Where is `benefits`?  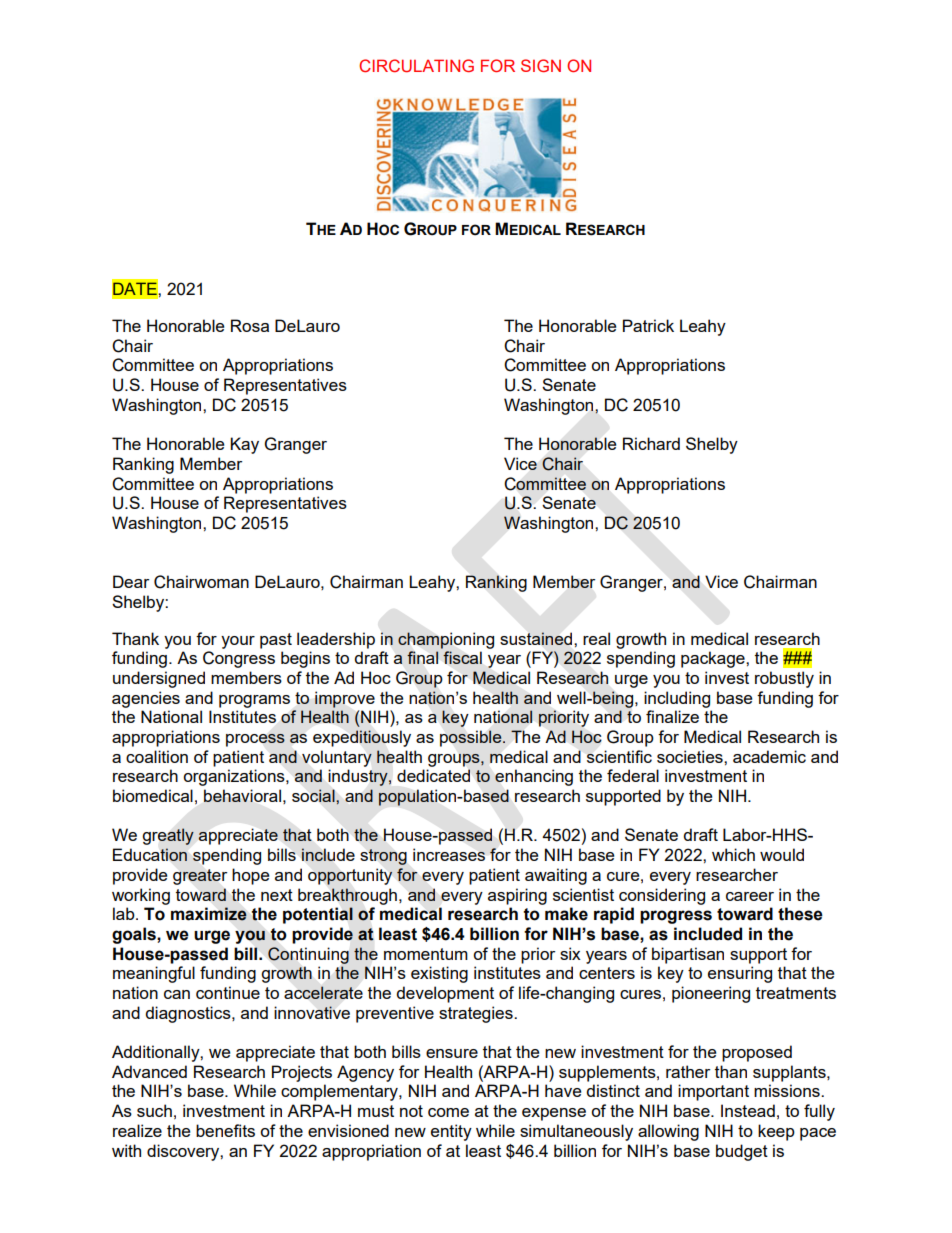
benefits is located at coordinates (225, 1130).
